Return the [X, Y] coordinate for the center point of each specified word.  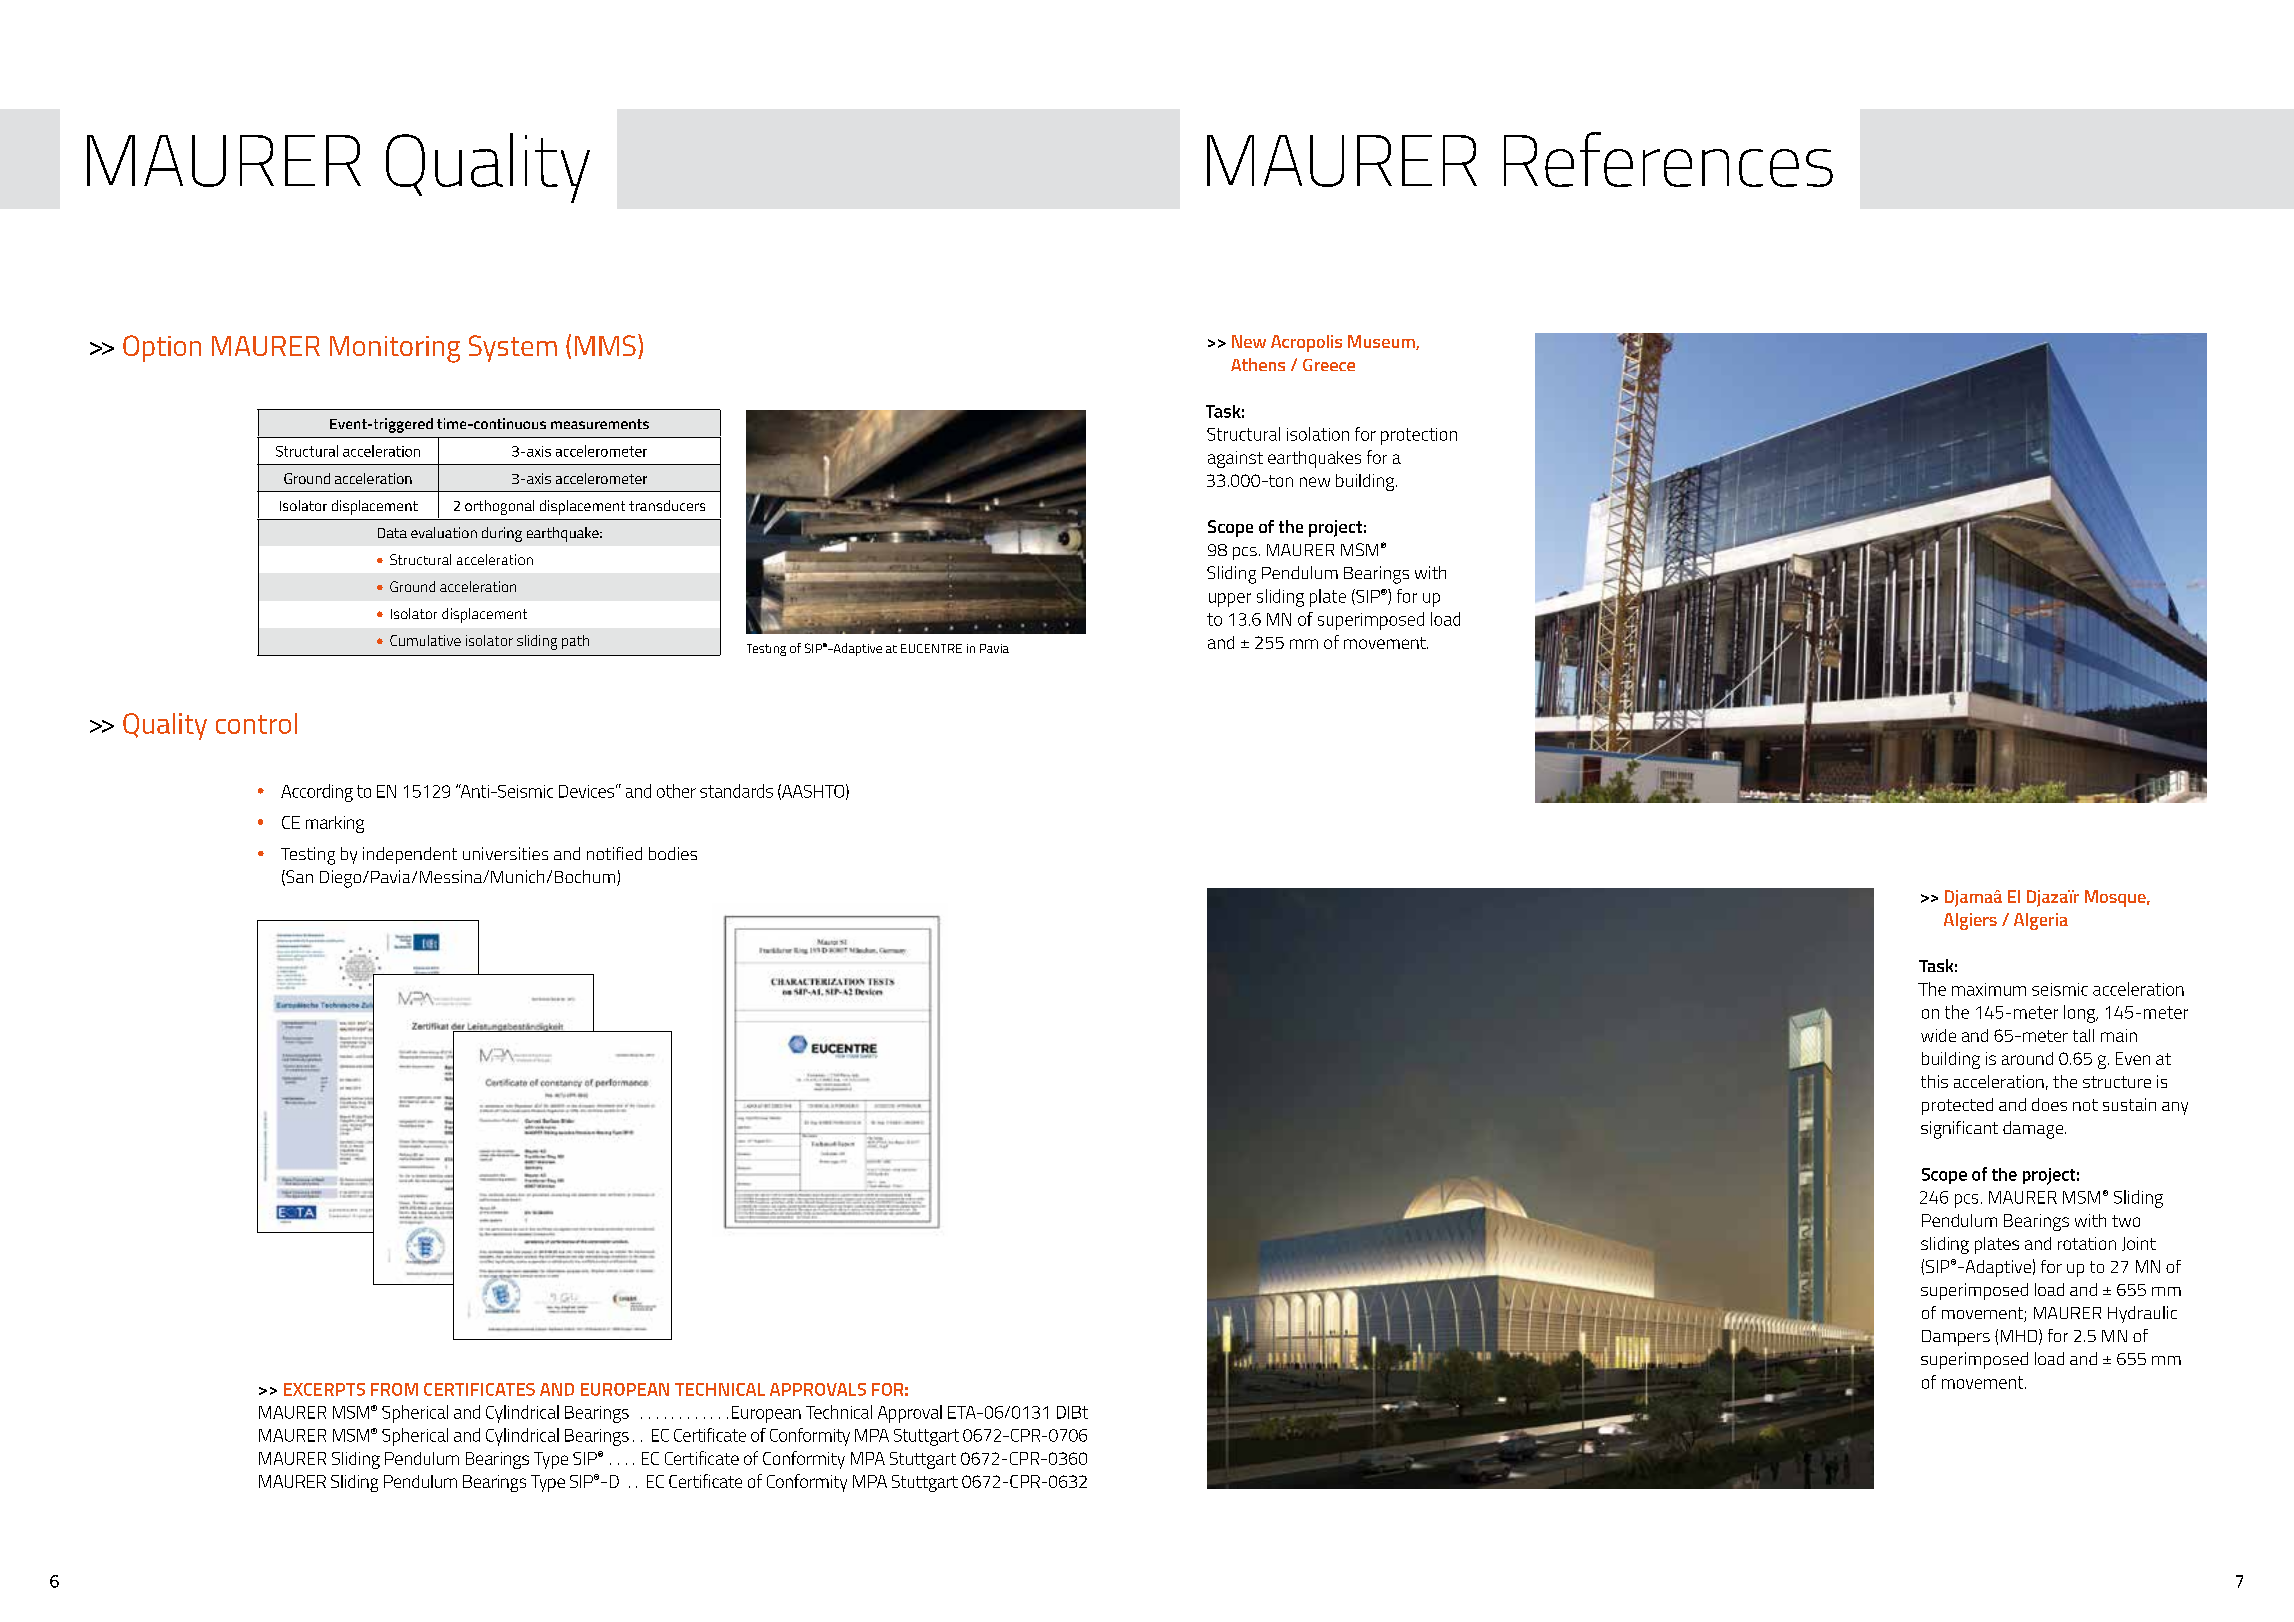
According [317, 793]
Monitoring [395, 349]
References [1668, 159]
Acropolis [1306, 343]
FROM [394, 1389]
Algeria [2041, 921]
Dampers [1956, 1338]
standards [736, 791]
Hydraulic [2142, 1314]
